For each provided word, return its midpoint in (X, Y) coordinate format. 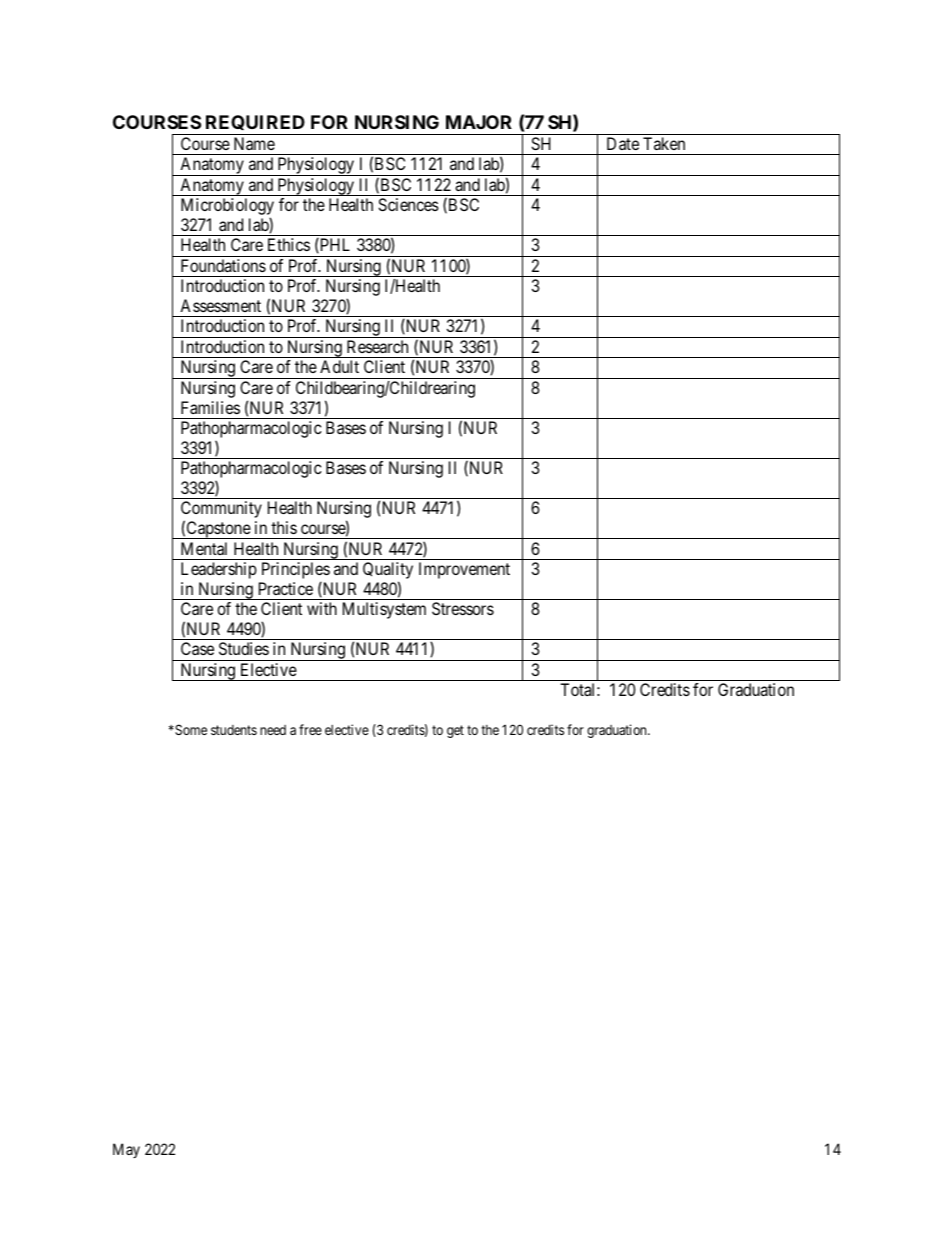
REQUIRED (255, 125)
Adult (339, 366)
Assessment (220, 305)
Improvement (464, 570)
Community (221, 511)
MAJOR (479, 122)
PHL (334, 245)
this (284, 527)
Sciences (408, 204)
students (234, 730)
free (310, 729)
